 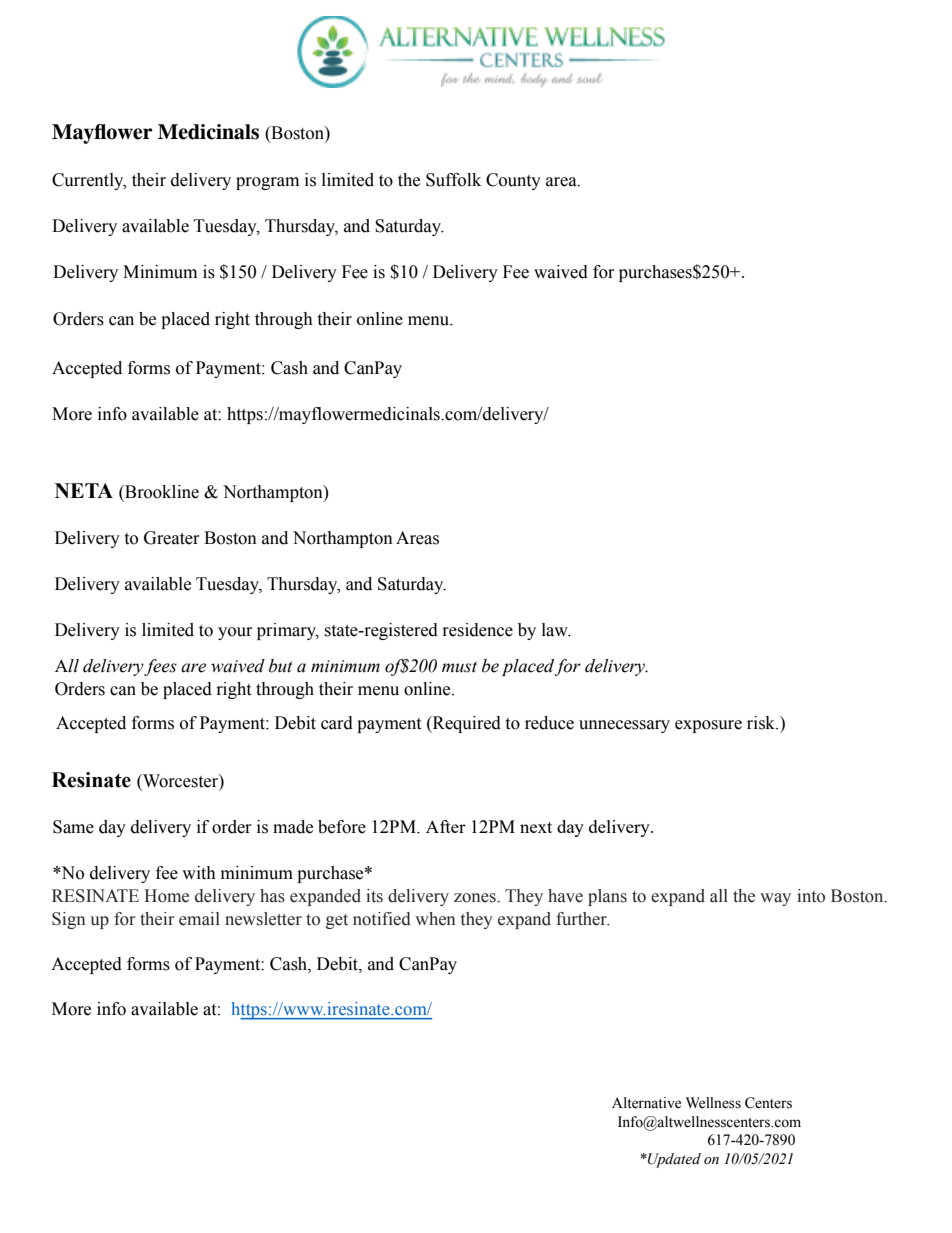 I want to click on After, so click(x=446, y=826).
